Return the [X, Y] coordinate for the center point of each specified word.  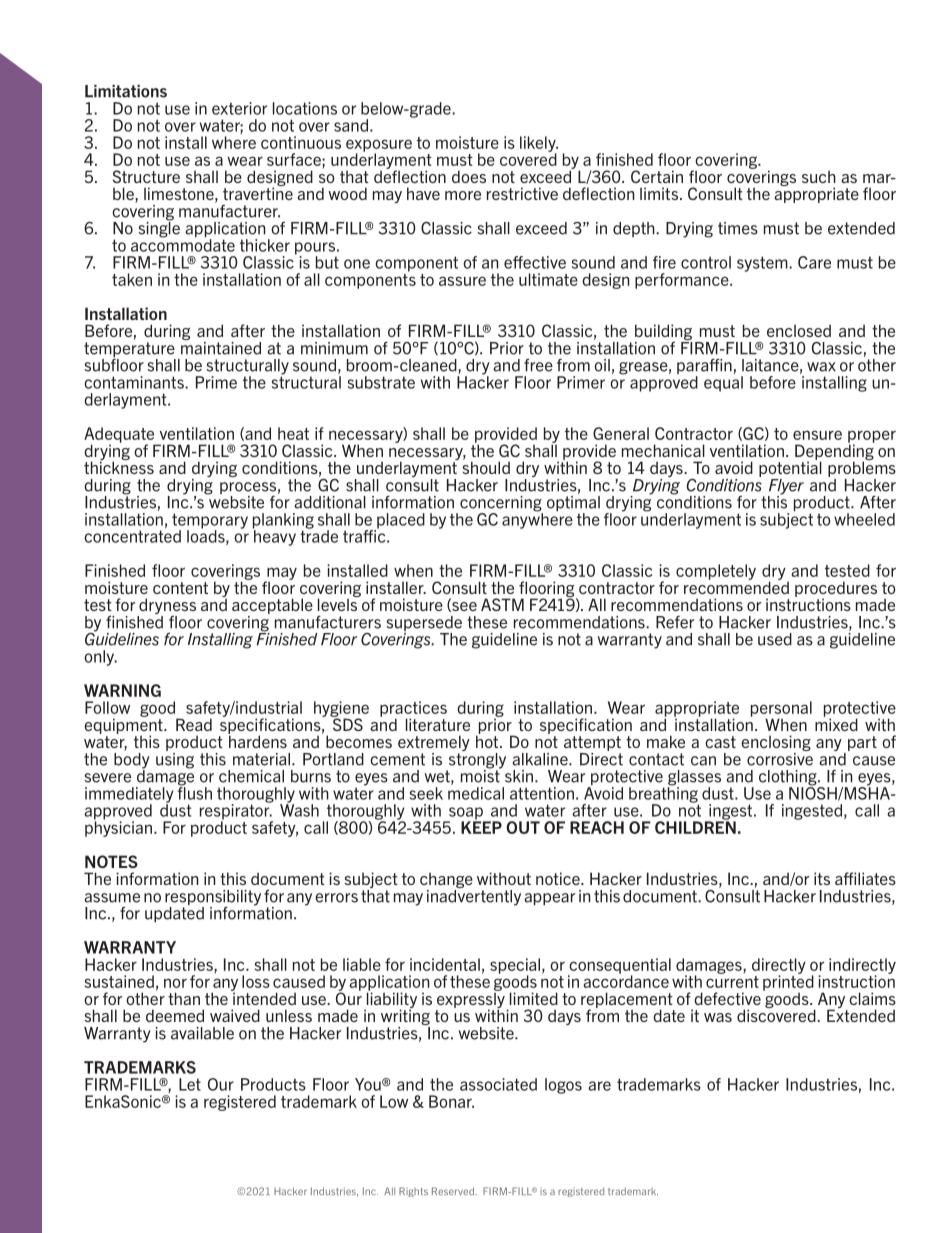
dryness [166, 607]
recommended [736, 586]
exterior [239, 108]
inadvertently [474, 896]
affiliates [865, 878]
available [202, 1033]
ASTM [502, 604]
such [819, 176]
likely [539, 145]
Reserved [454, 1191]
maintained [221, 347]
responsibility [213, 899]
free [538, 365]
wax [821, 367]
